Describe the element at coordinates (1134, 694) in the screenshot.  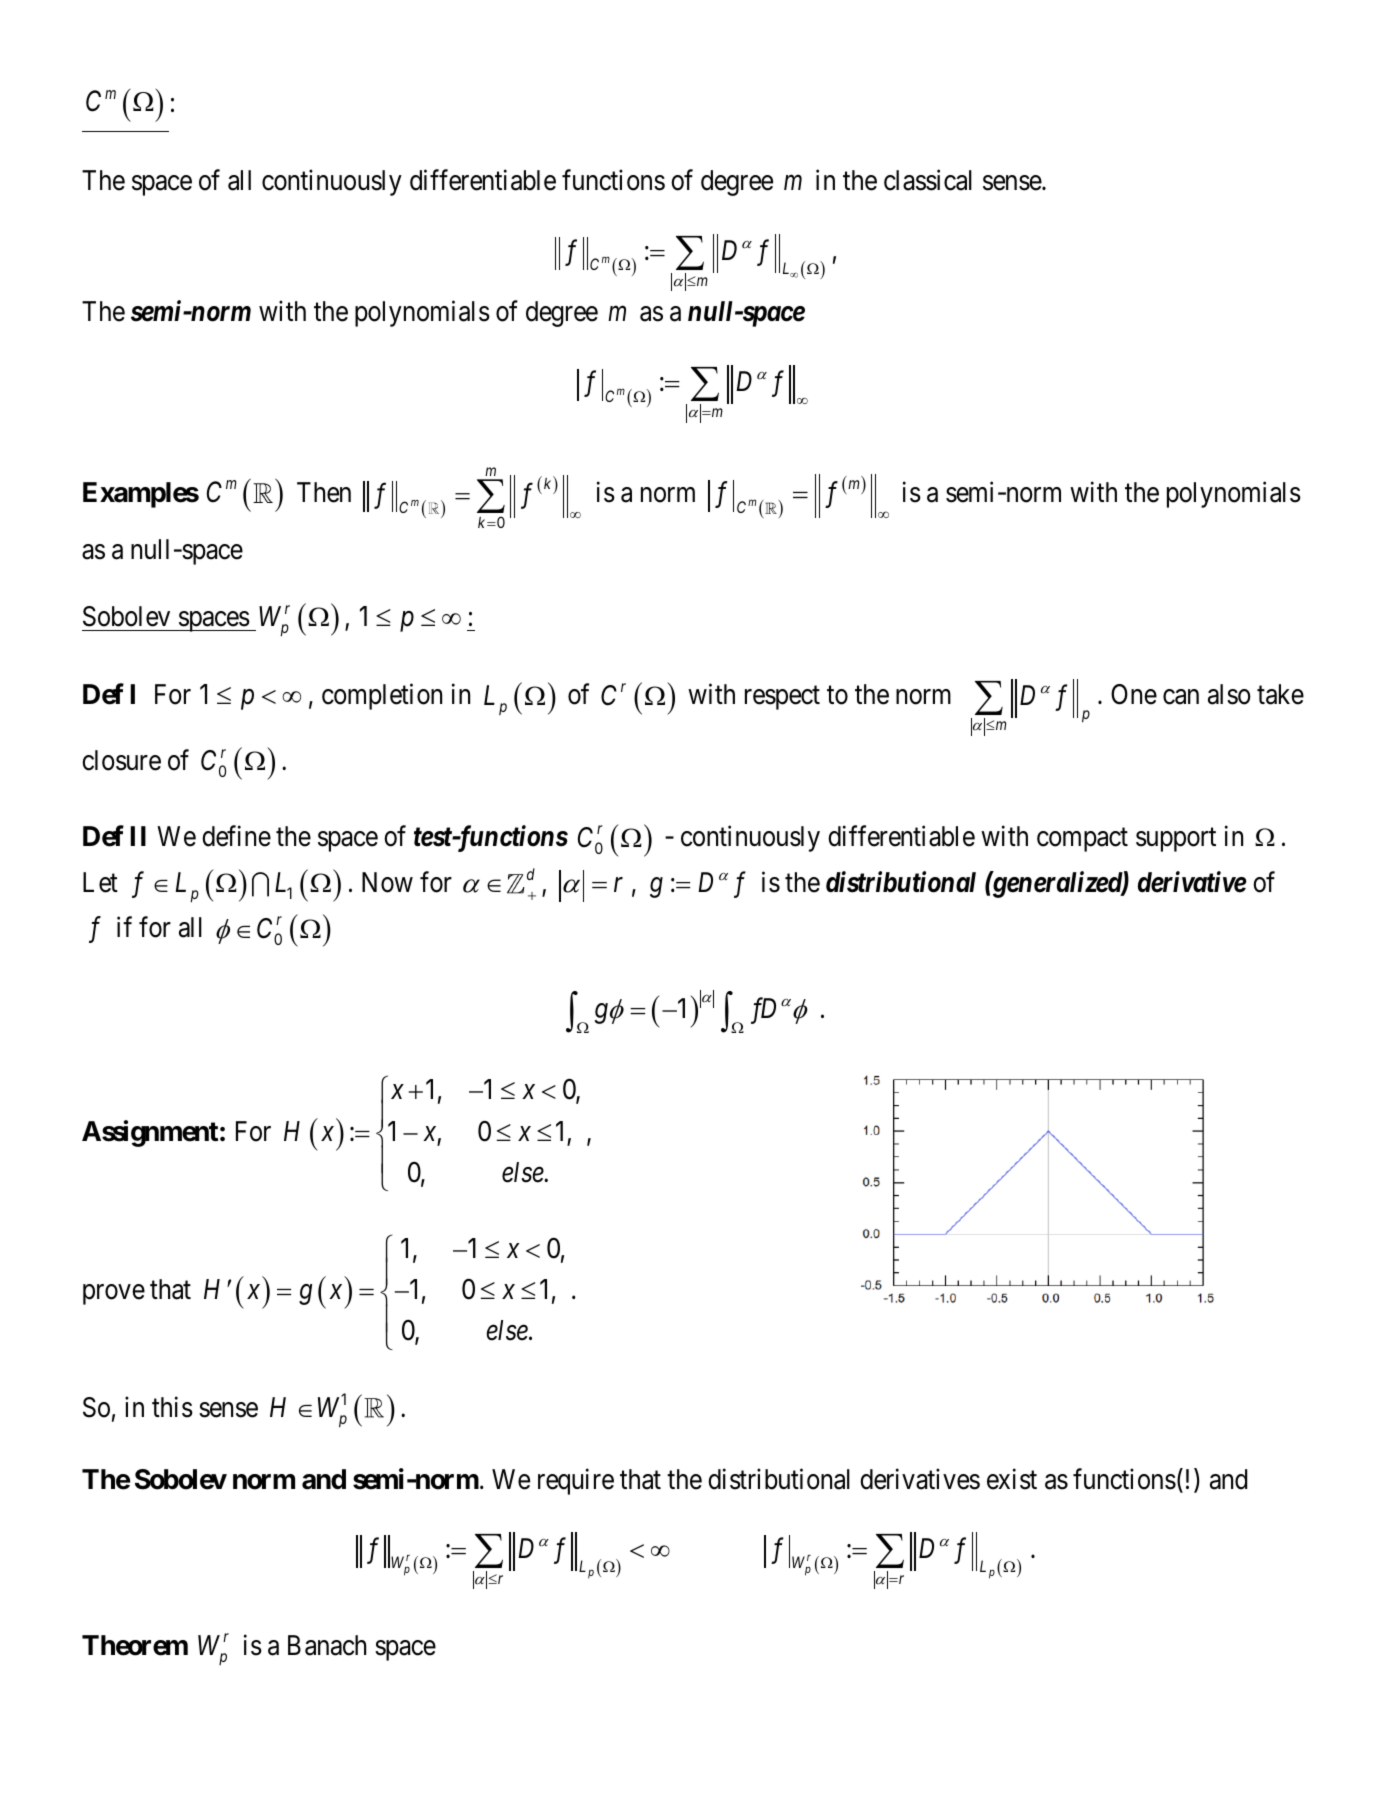
I see `One` at that location.
